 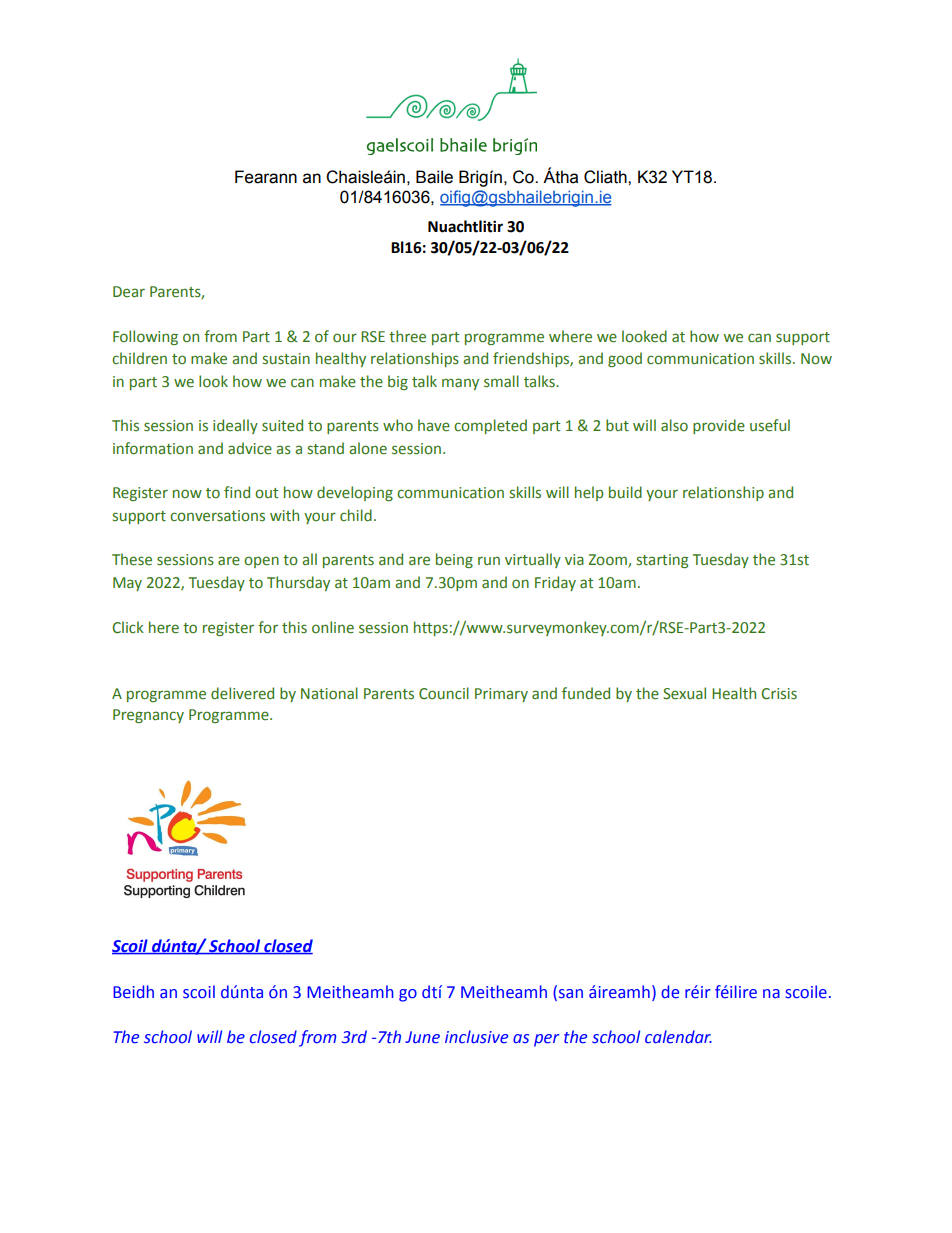 What do you see at coordinates (684, 693) in the screenshot?
I see `Sexual` at bounding box center [684, 693].
